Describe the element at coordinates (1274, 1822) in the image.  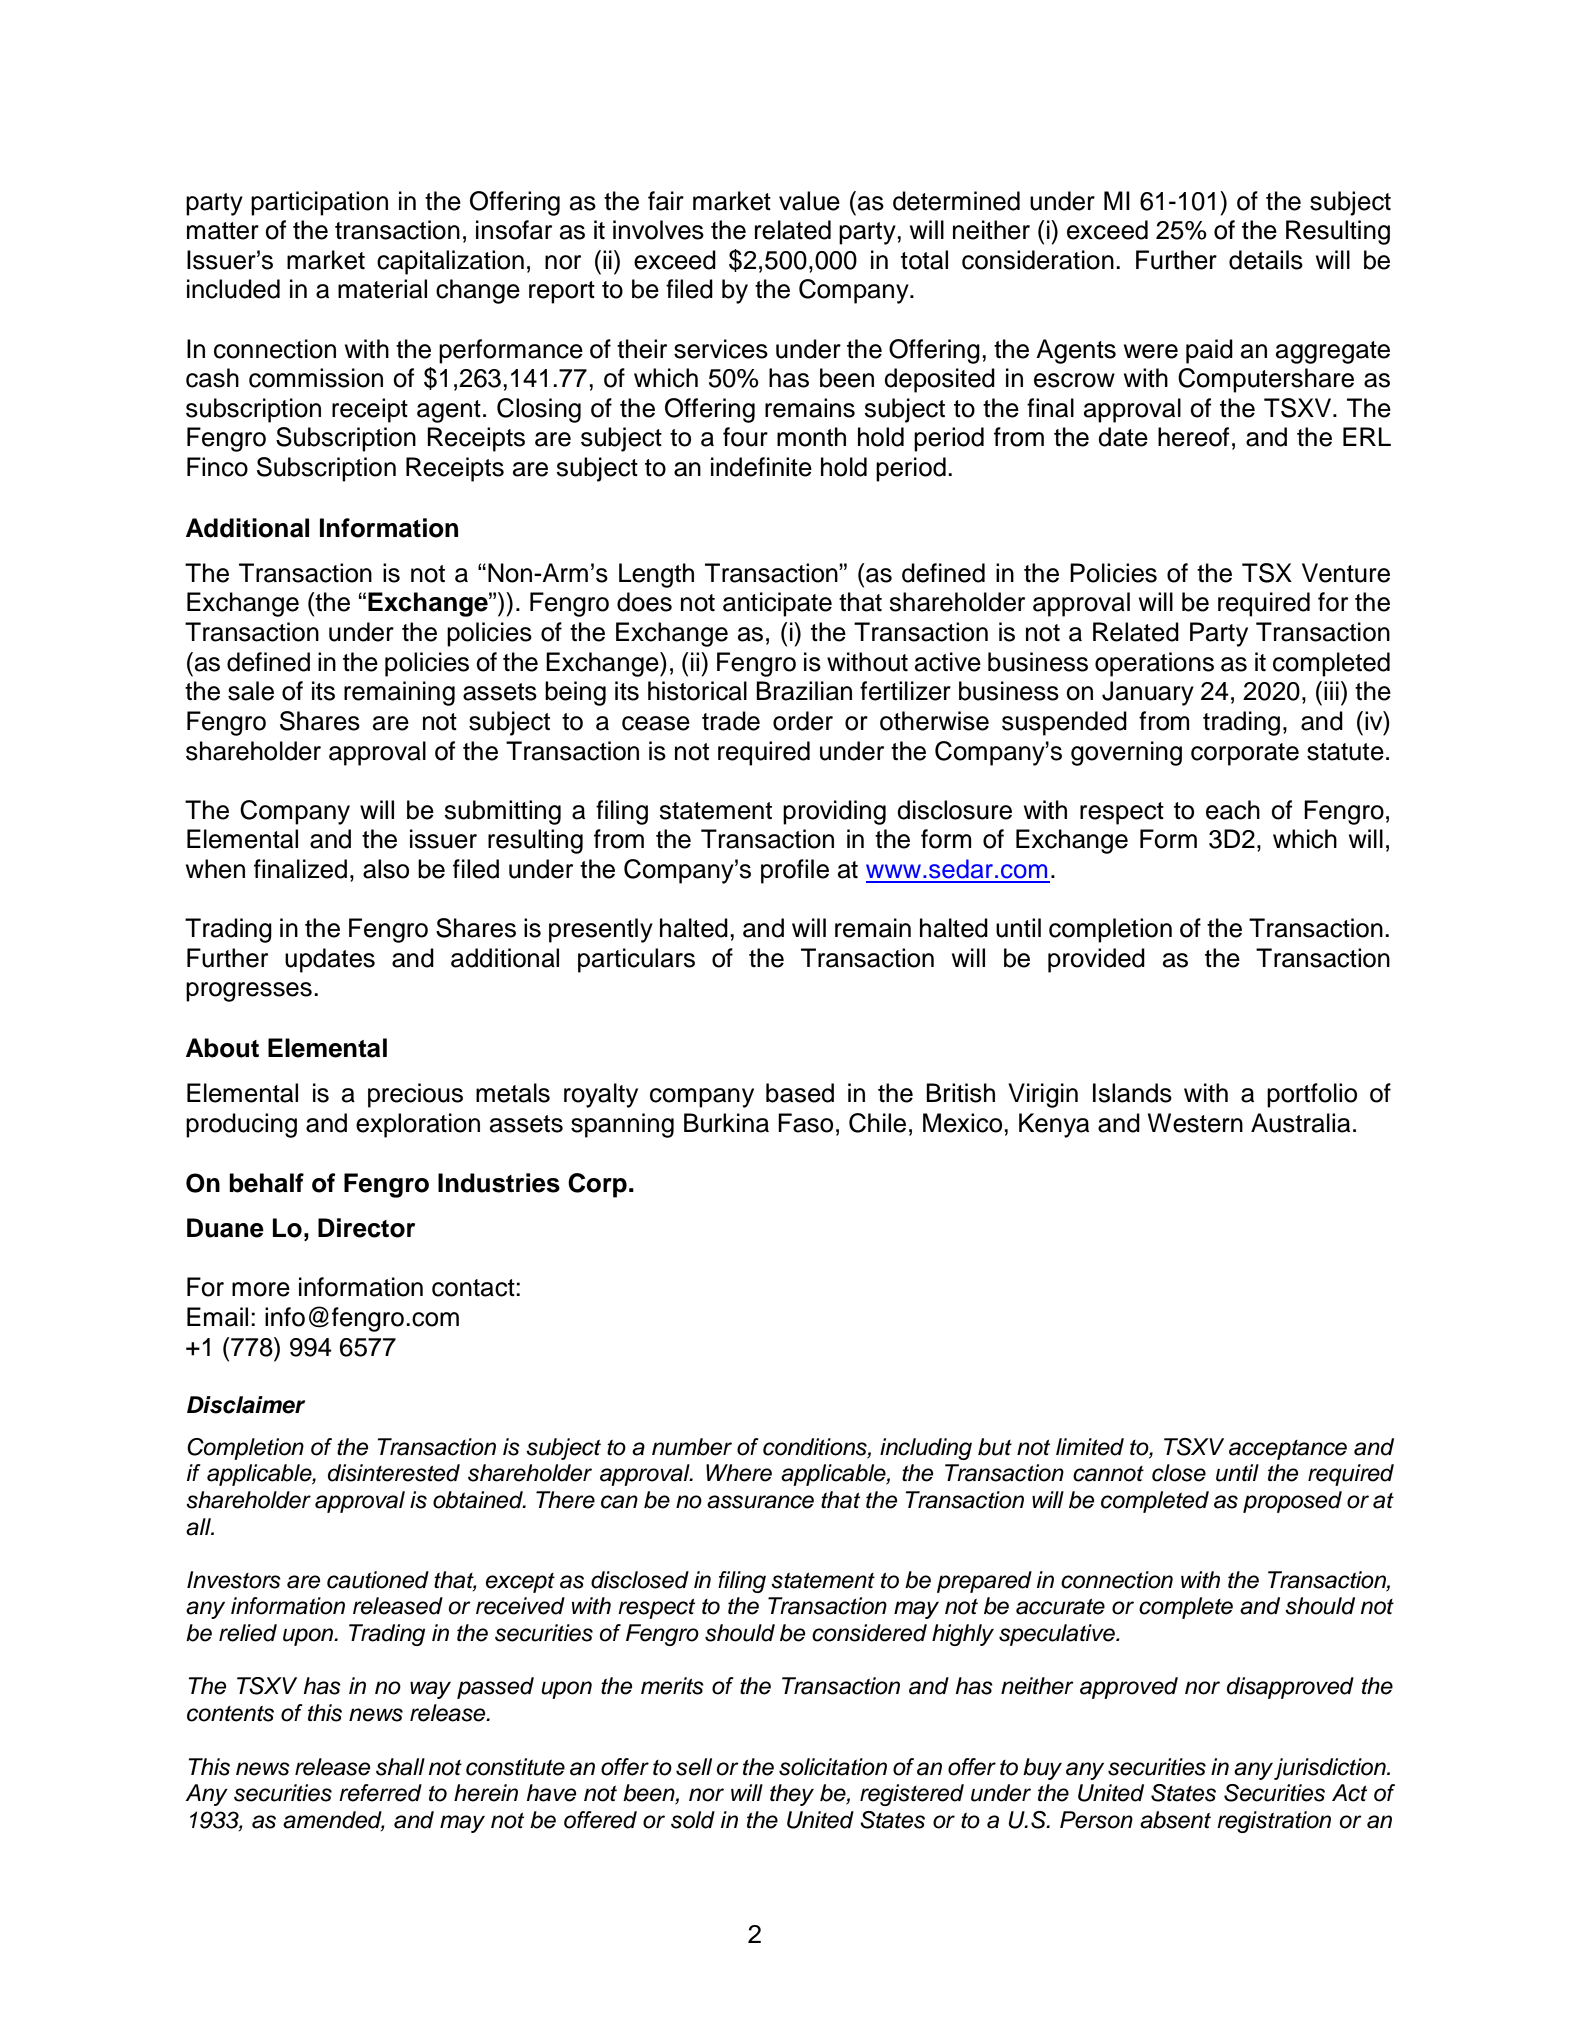
I see `registration` at that location.
